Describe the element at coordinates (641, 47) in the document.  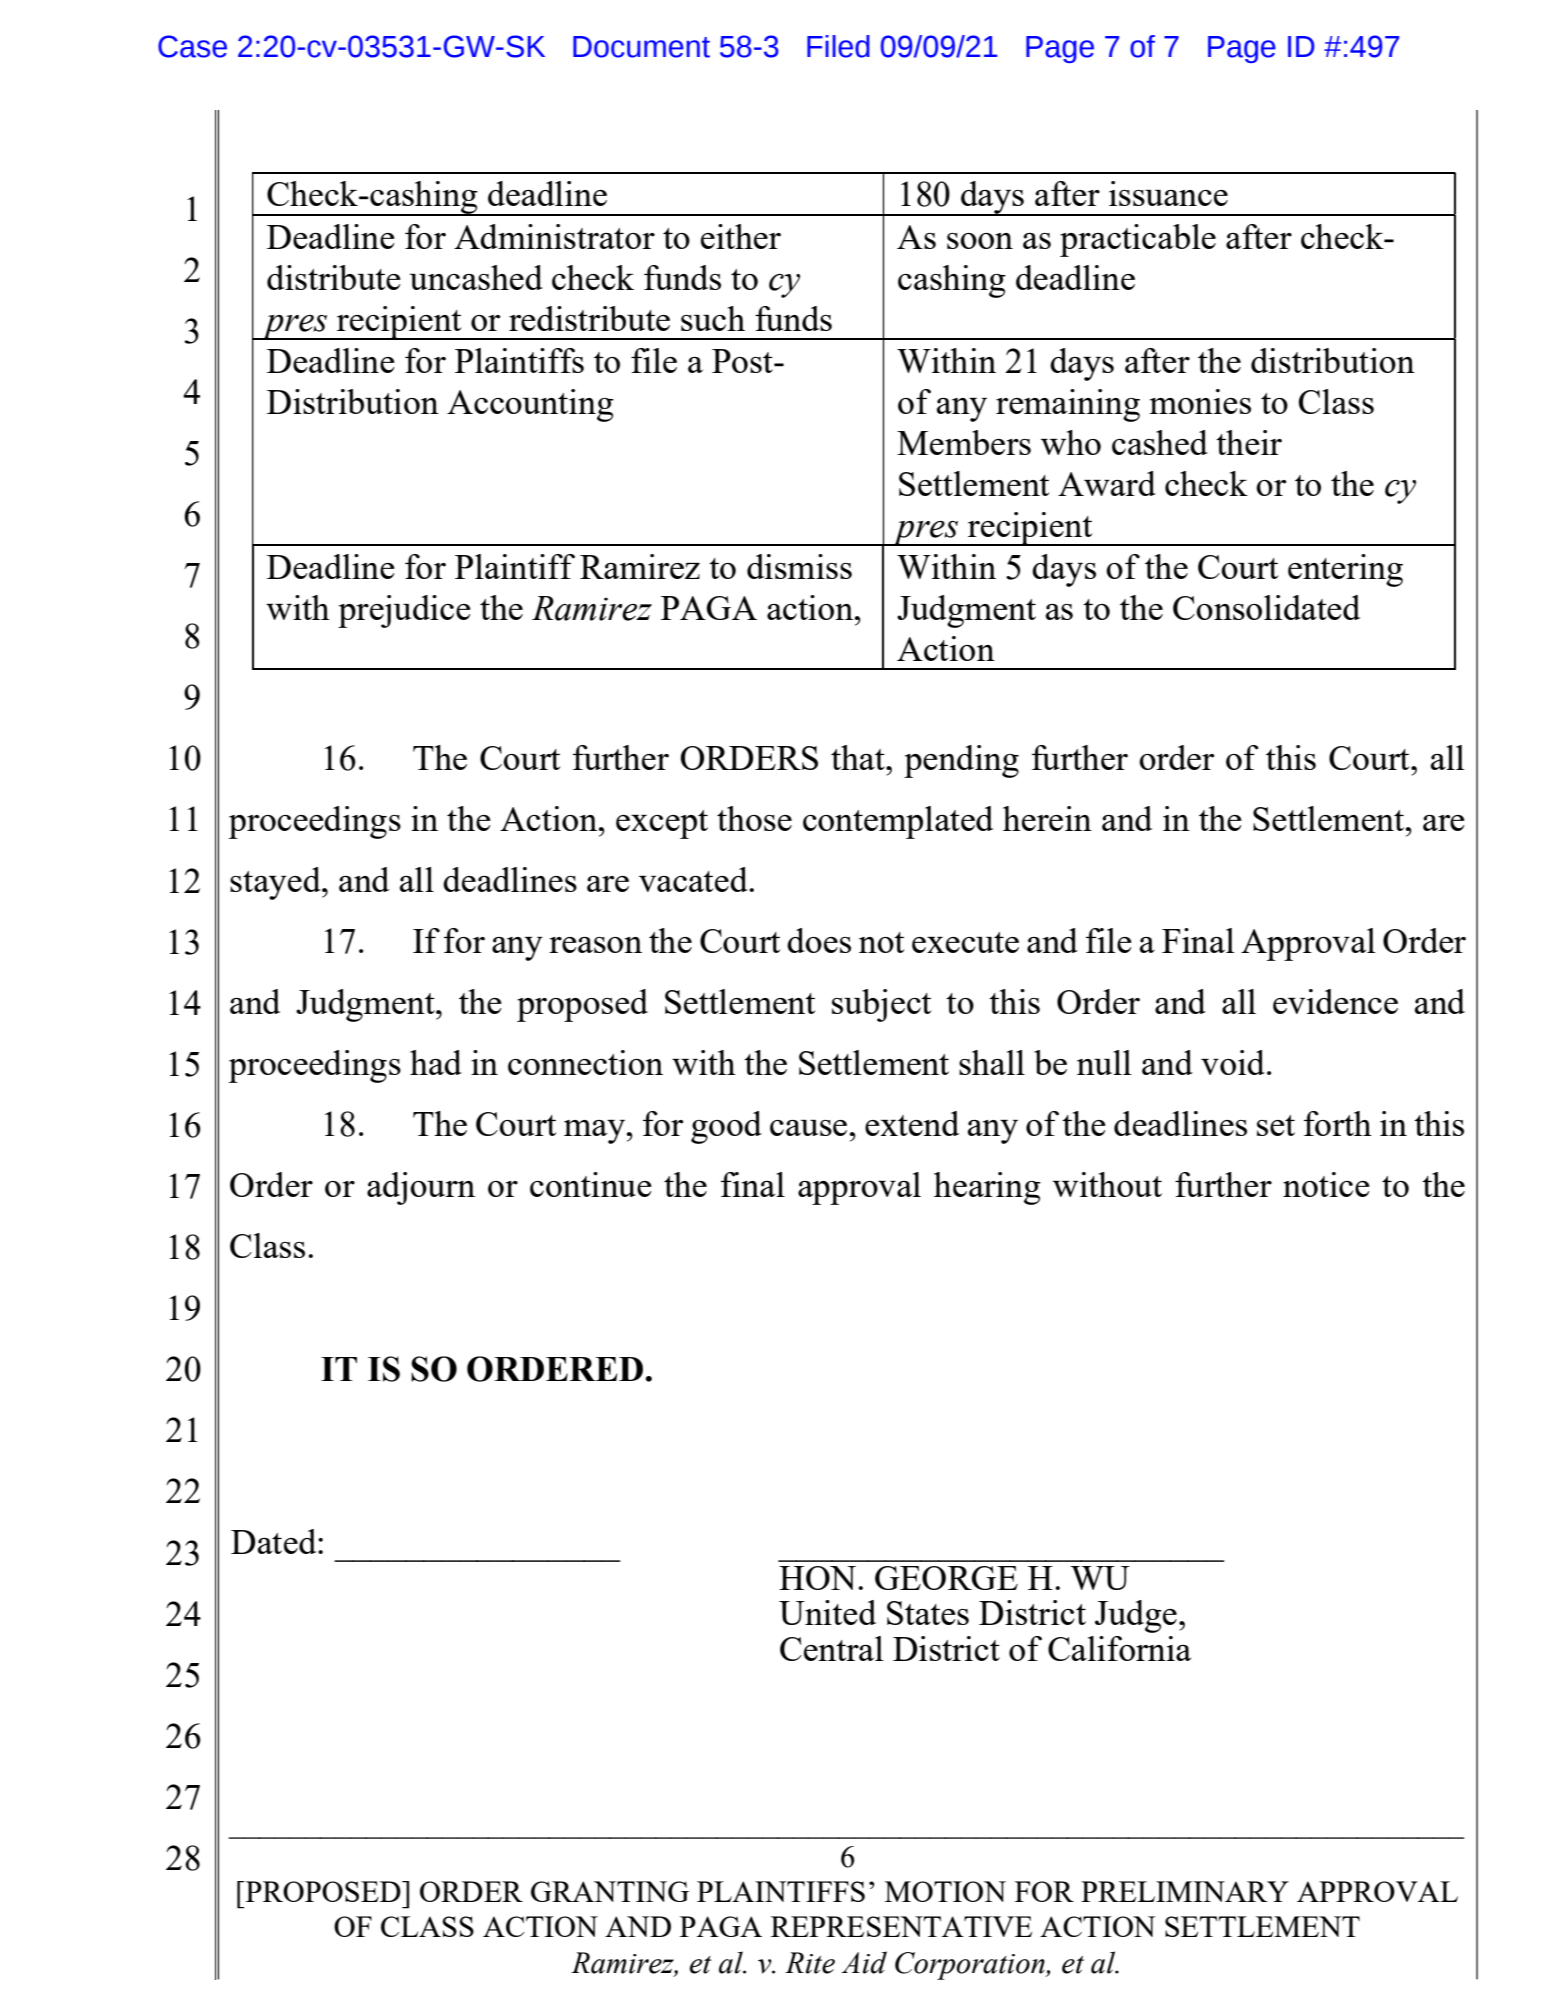
I see `Document` at that location.
